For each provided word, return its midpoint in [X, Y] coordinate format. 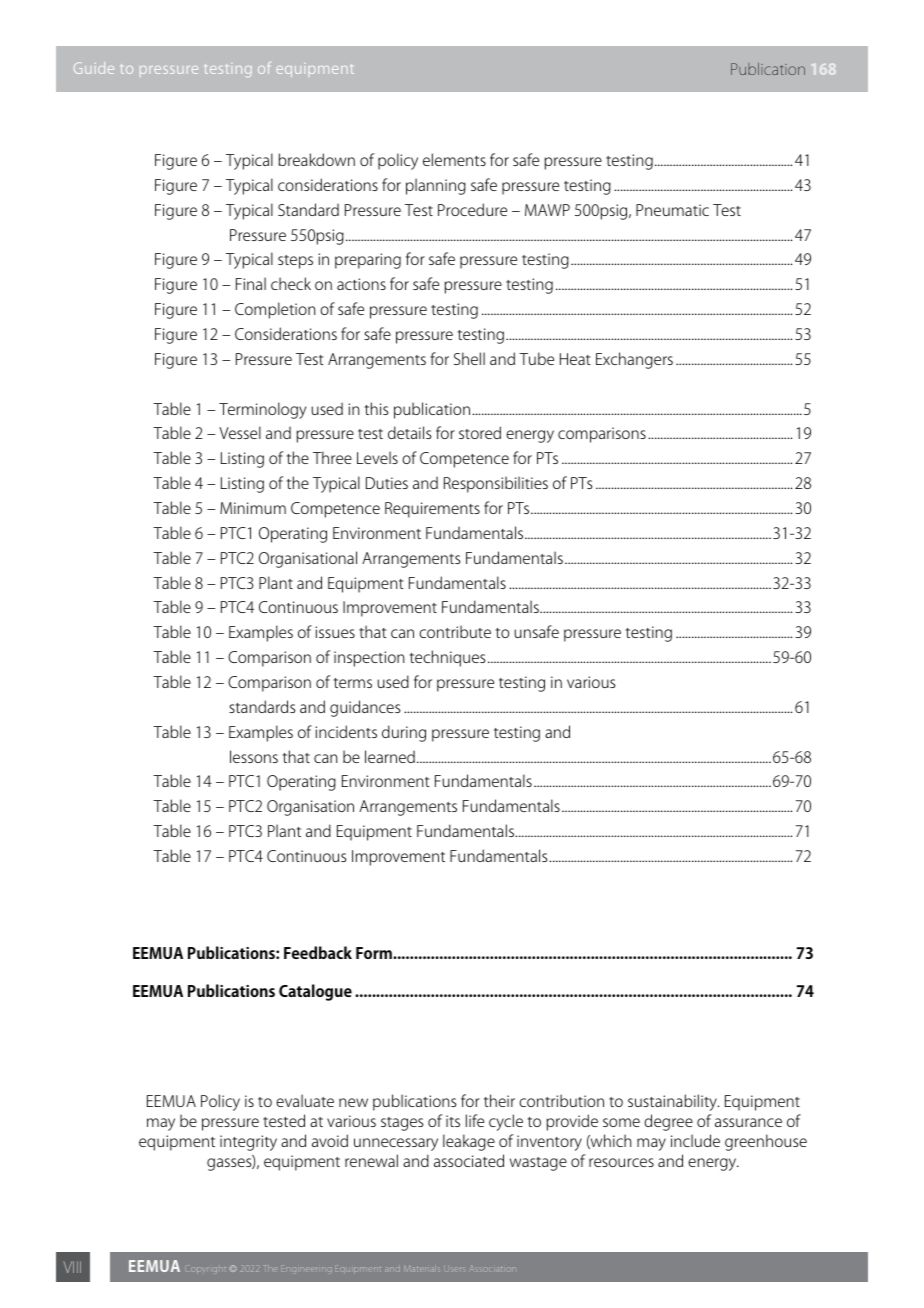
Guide [94, 68]
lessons [254, 756]
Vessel [240, 432]
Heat [575, 359]
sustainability [673, 1102]
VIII [72, 1267]
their [499, 1100]
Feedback [318, 952]
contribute [455, 631]
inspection [369, 659]
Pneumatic [672, 210]
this [376, 408]
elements [454, 159]
